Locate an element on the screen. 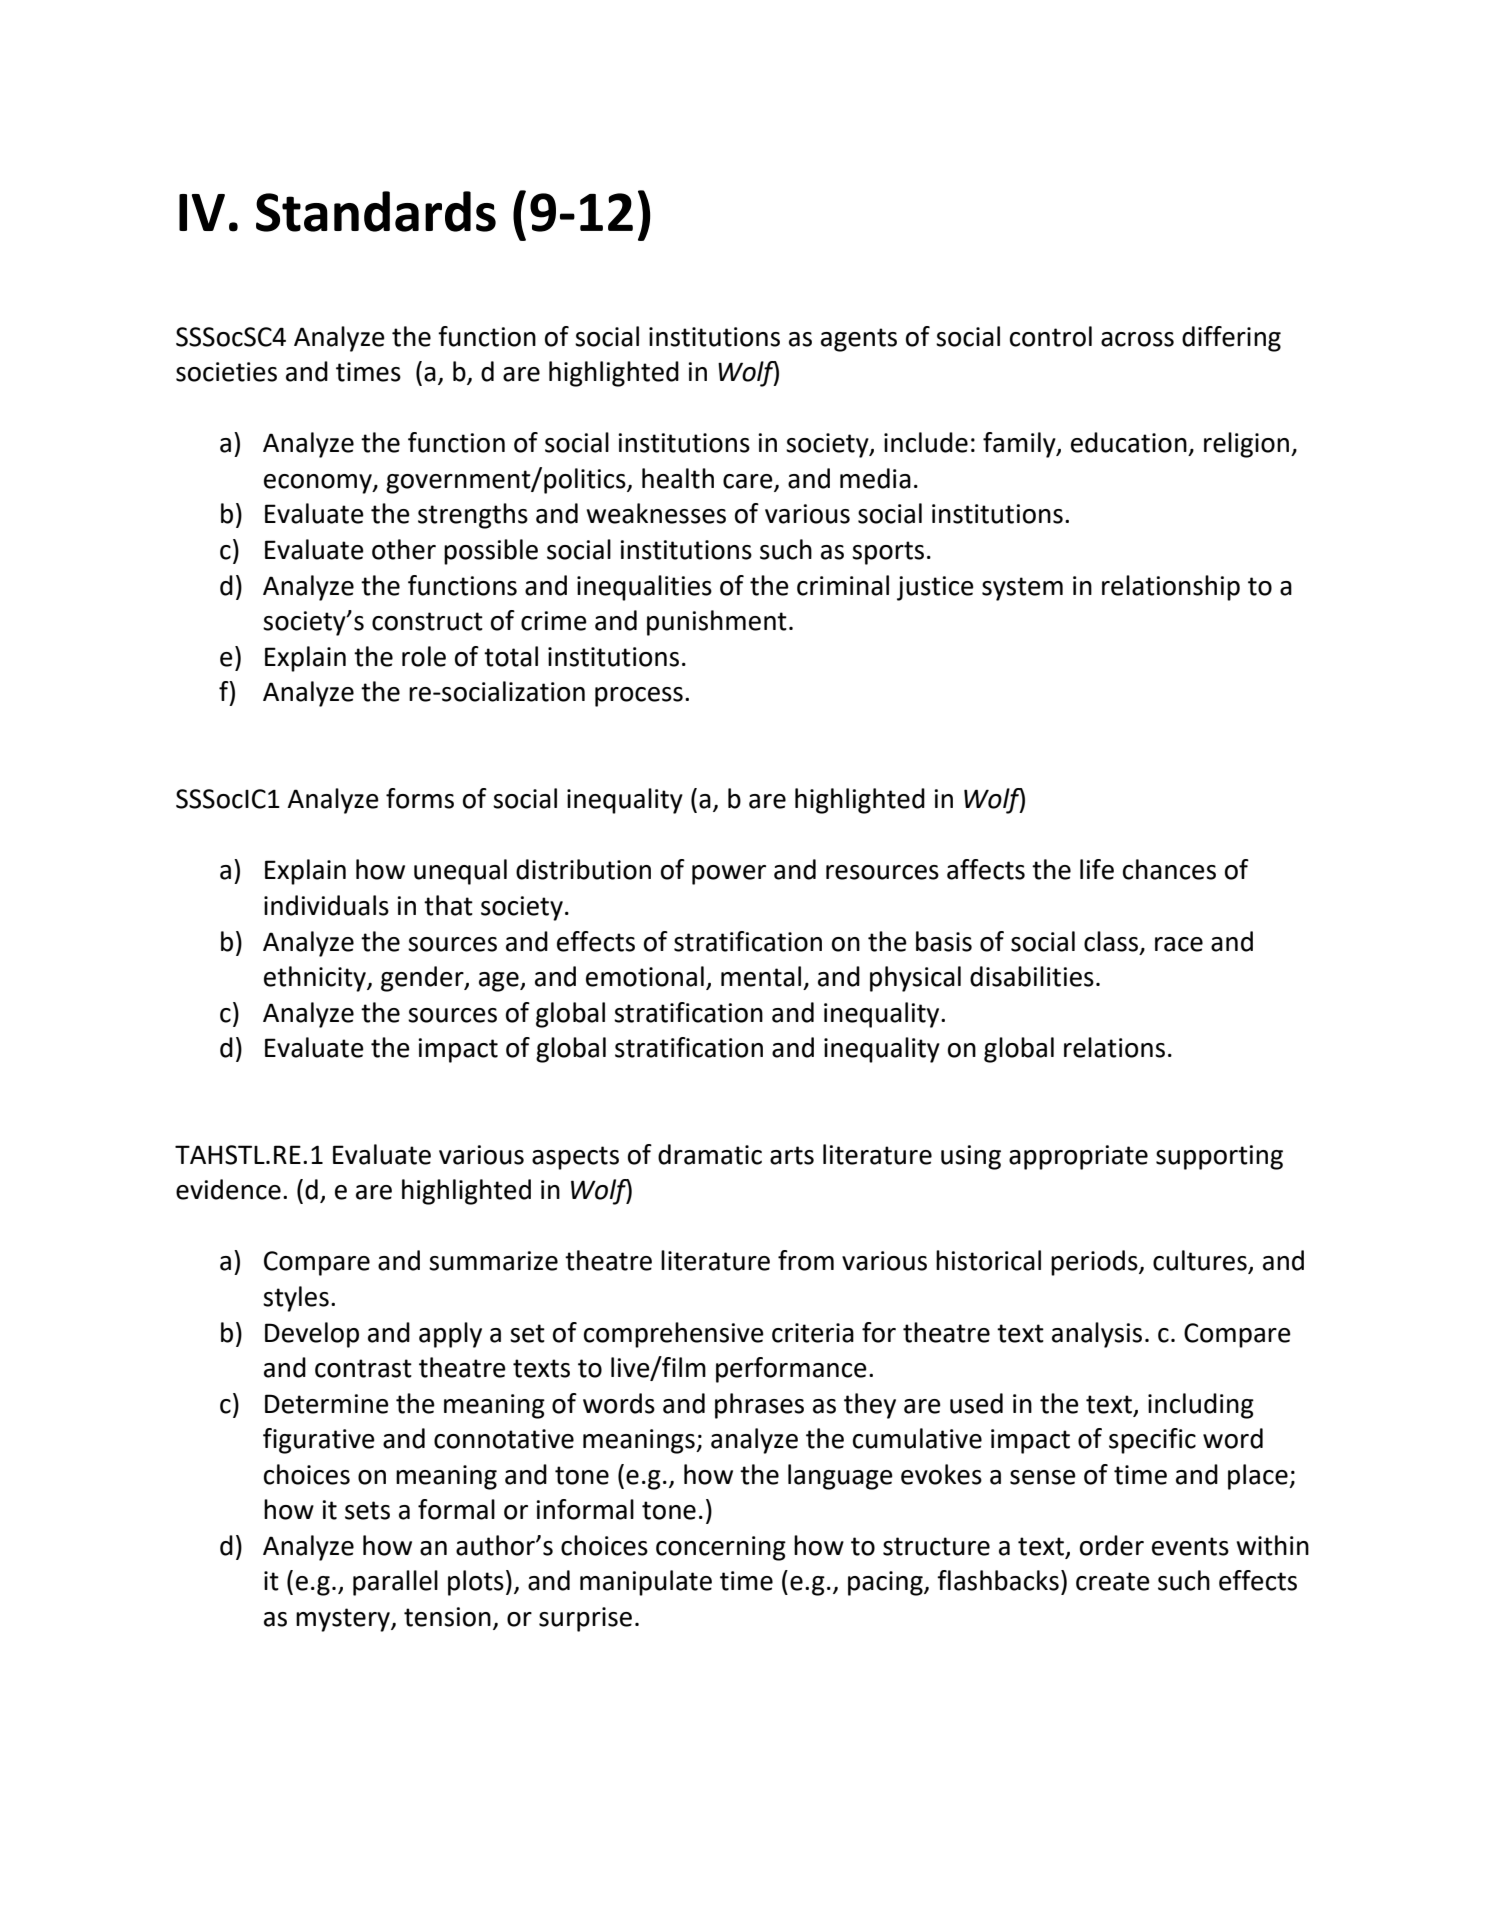 This screenshot has height=1923, width=1486. agents is located at coordinates (859, 340).
